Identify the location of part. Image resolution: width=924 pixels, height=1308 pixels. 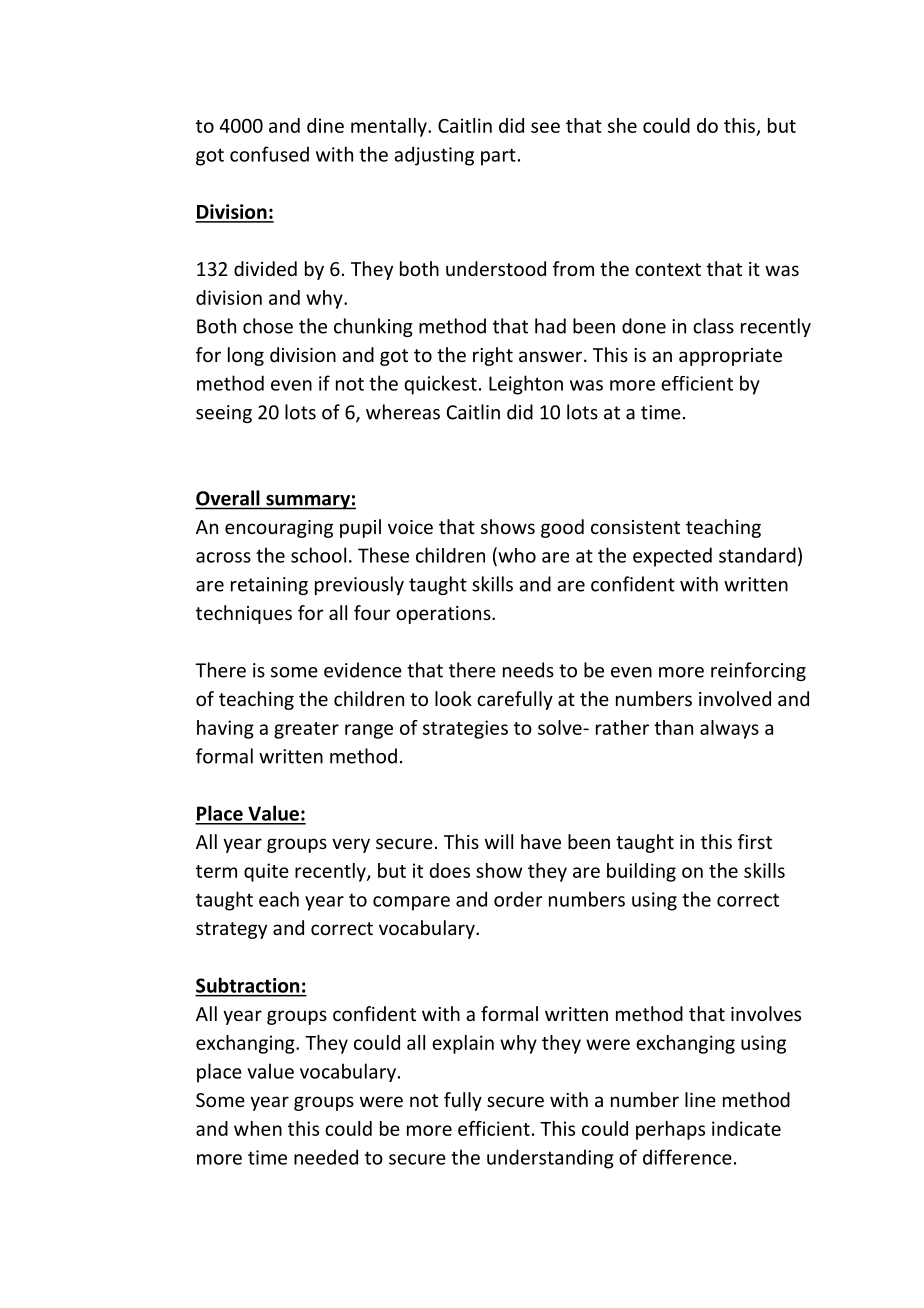
(498, 157).
